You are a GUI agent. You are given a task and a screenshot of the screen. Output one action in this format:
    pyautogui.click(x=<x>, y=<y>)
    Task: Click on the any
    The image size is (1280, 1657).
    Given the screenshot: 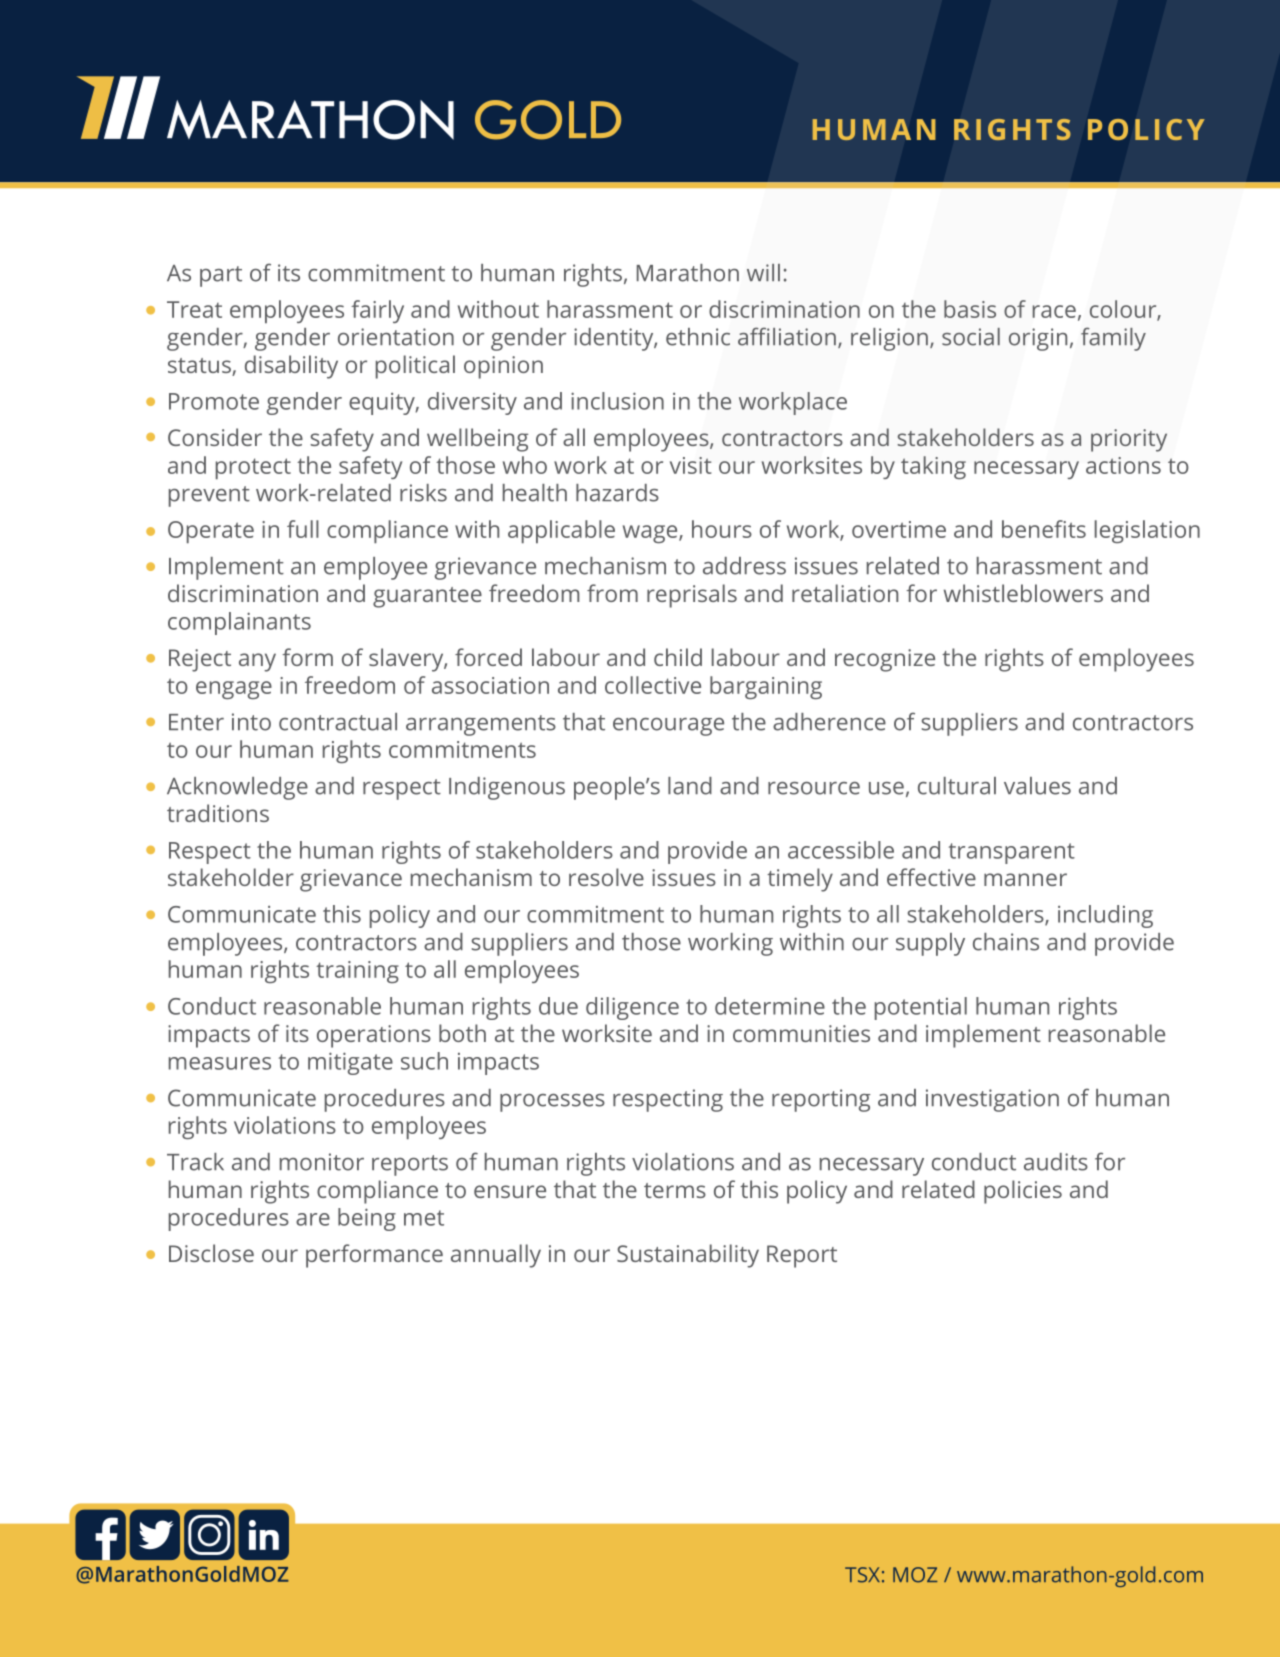 What is the action you would take?
    pyautogui.click(x=257, y=662)
